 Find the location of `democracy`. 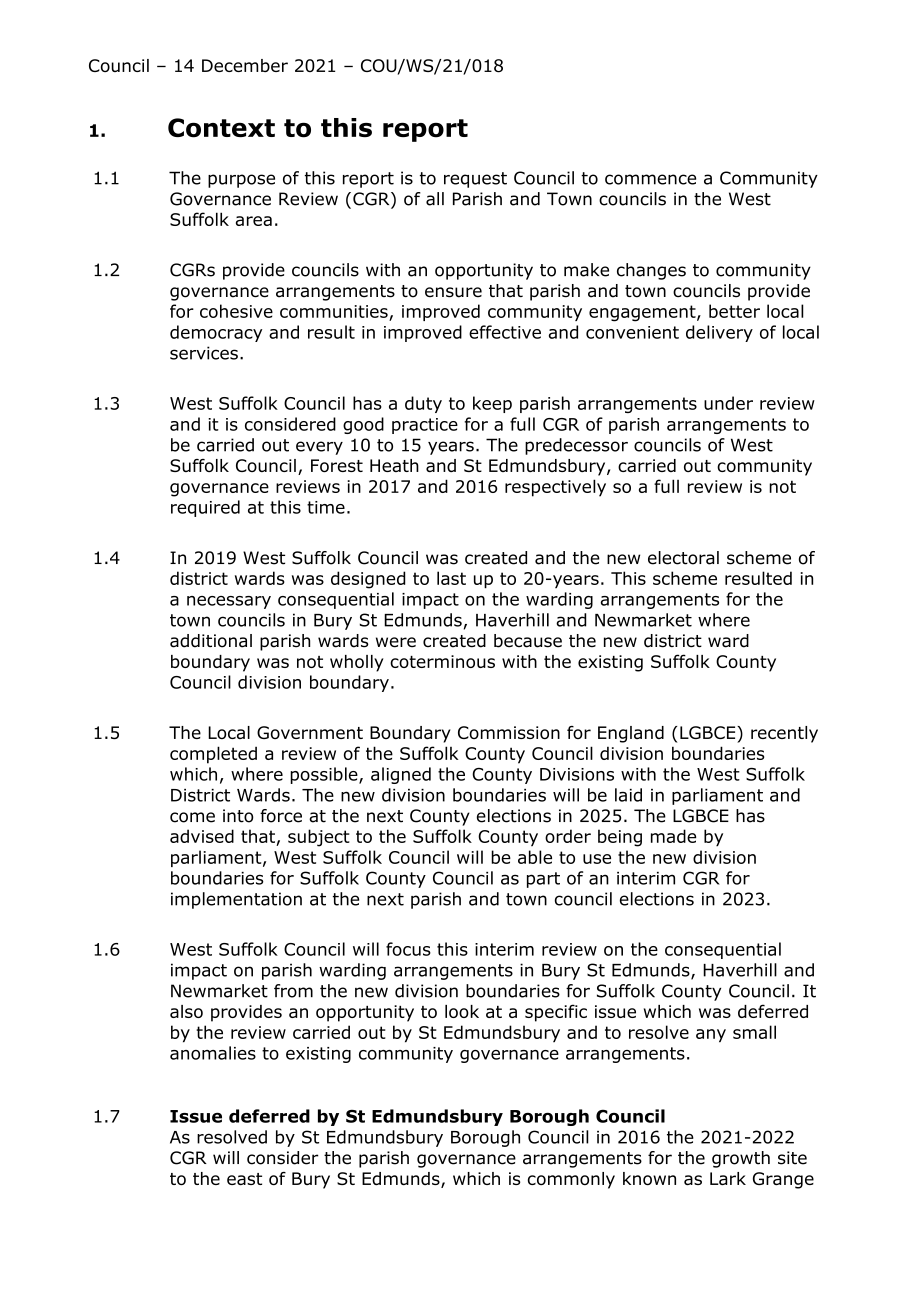

democracy is located at coordinates (216, 333).
